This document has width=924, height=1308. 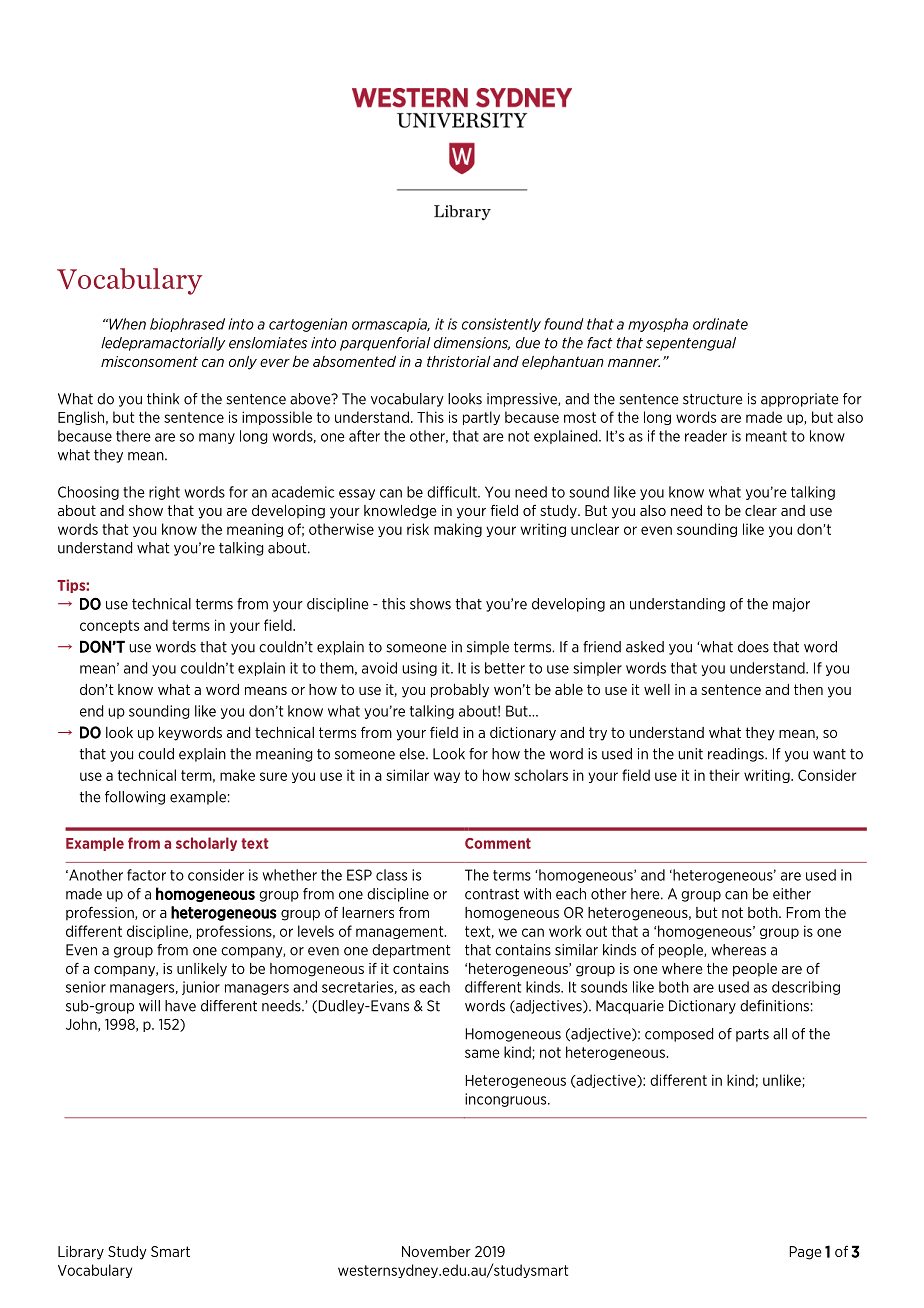 What do you see at coordinates (81, 1253) in the document?
I see `Library` at bounding box center [81, 1253].
